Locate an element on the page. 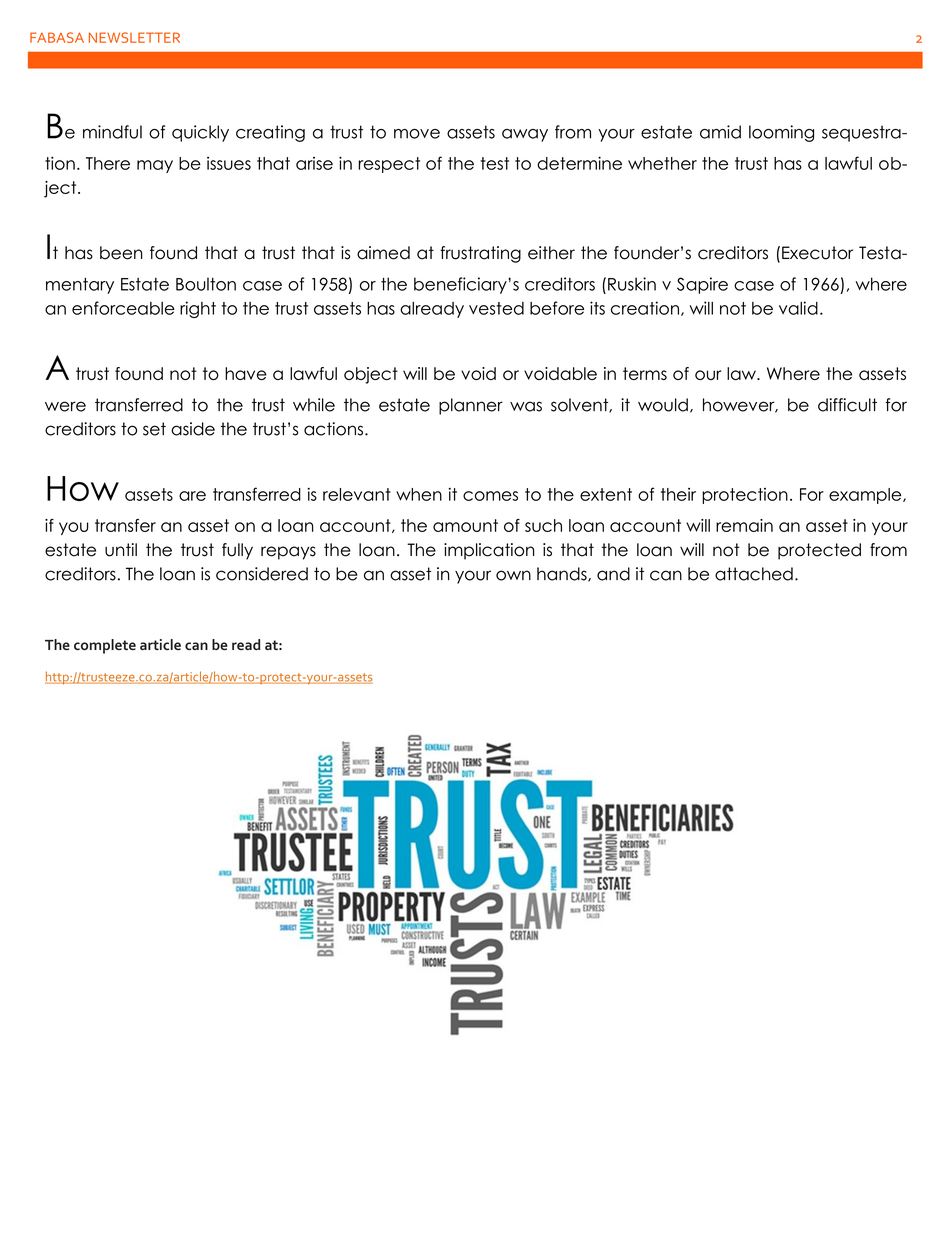 The height and width of the document is (1233, 952). right is located at coordinates (198, 309).
